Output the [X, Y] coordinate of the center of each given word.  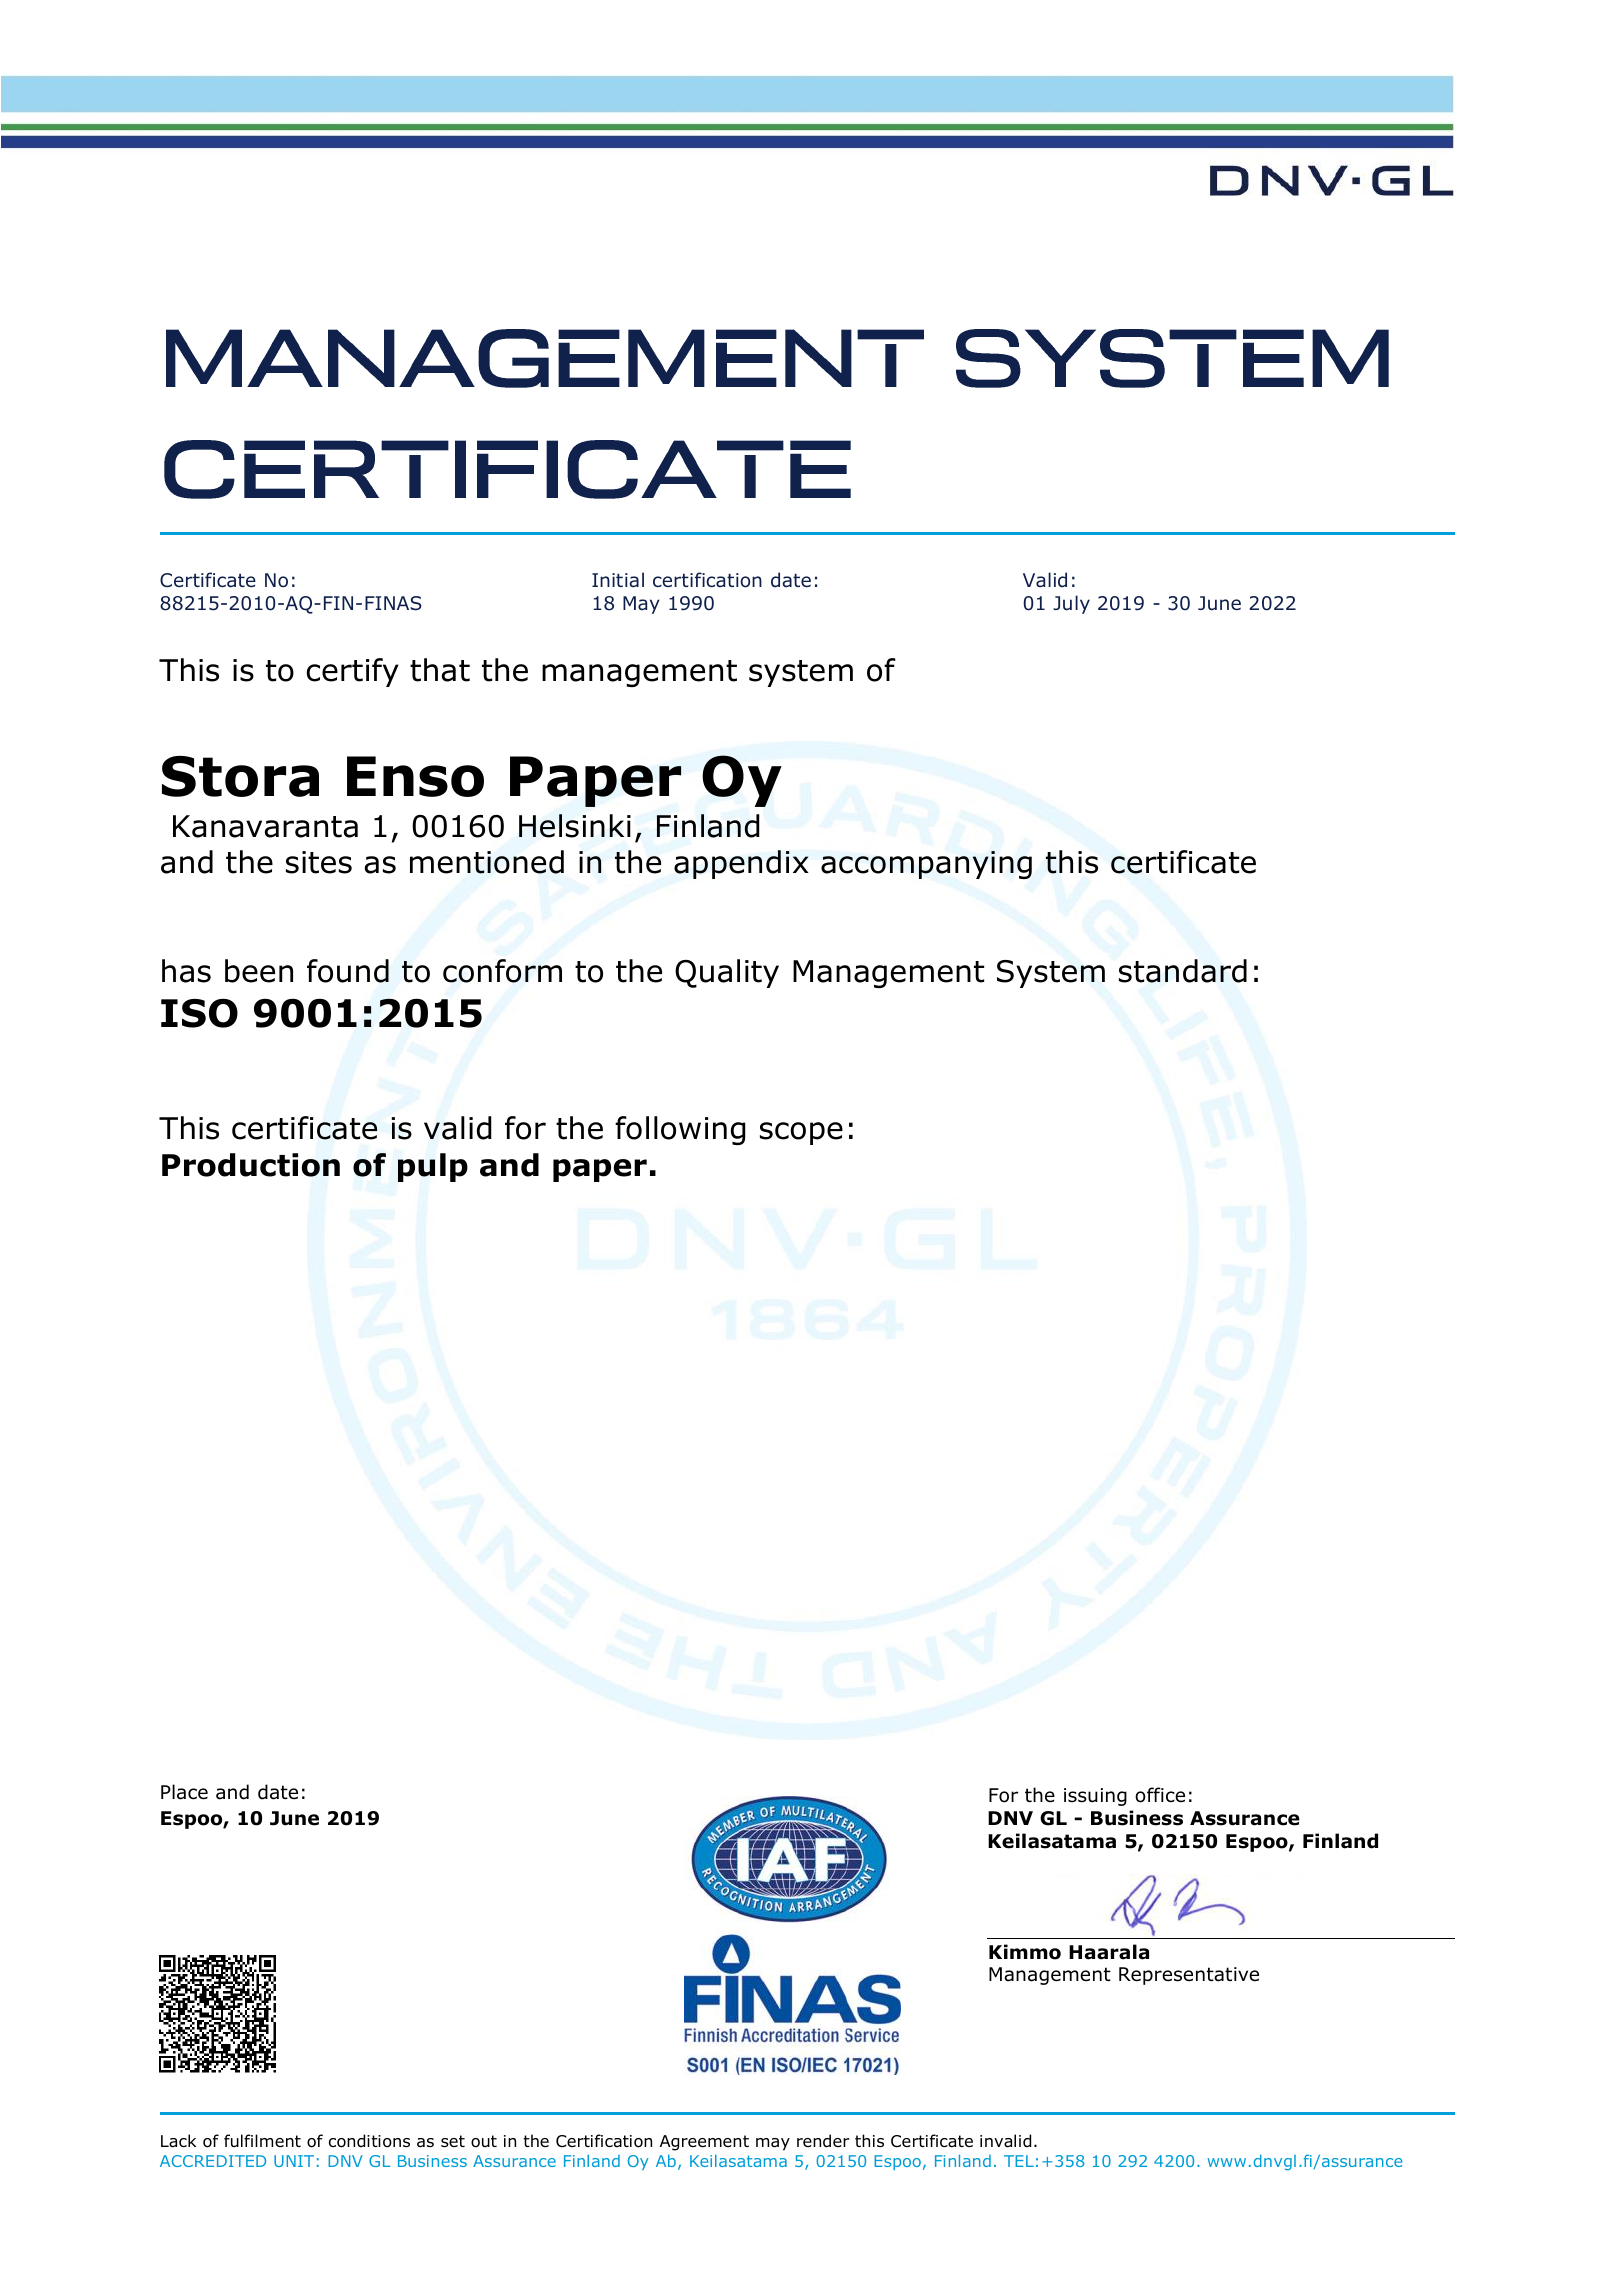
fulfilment [262, 2140]
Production [251, 1165]
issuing [1095, 1797]
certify [352, 672]
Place [184, 1792]
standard [1183, 971]
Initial [618, 580]
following [680, 1130]
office [1160, 1795]
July [1071, 604]
